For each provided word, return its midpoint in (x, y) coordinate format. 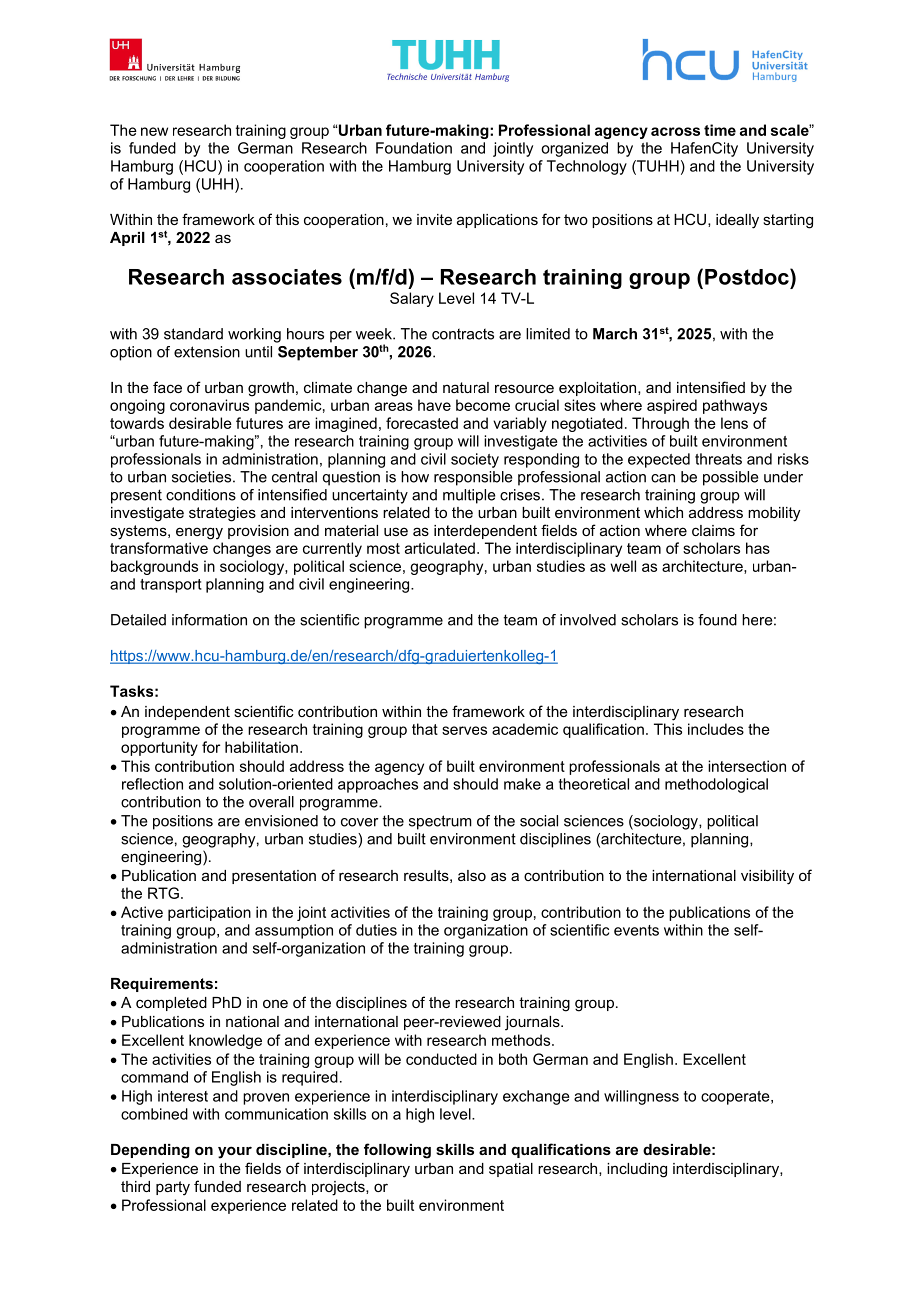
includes (716, 729)
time (720, 130)
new (154, 131)
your (235, 1152)
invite (434, 219)
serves (464, 730)
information (209, 620)
